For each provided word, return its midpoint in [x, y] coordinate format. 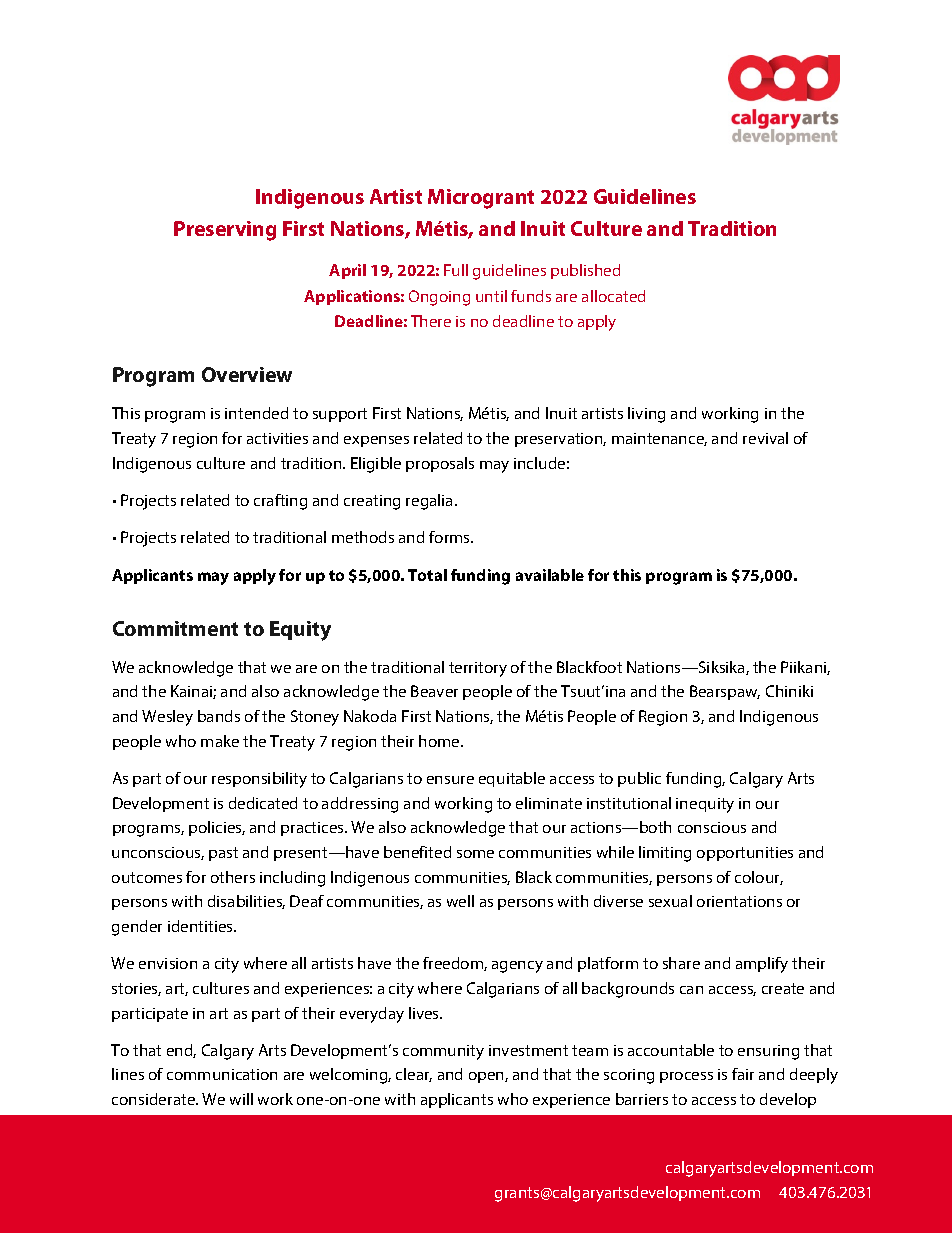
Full [456, 270]
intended [256, 413]
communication [222, 1074]
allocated [613, 296]
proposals [440, 464]
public [639, 779]
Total [427, 575]
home [440, 741]
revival [765, 438]
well [460, 901]
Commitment [175, 628]
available [550, 575]
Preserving [225, 231]
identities [201, 926]
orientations [739, 901]
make [220, 741]
